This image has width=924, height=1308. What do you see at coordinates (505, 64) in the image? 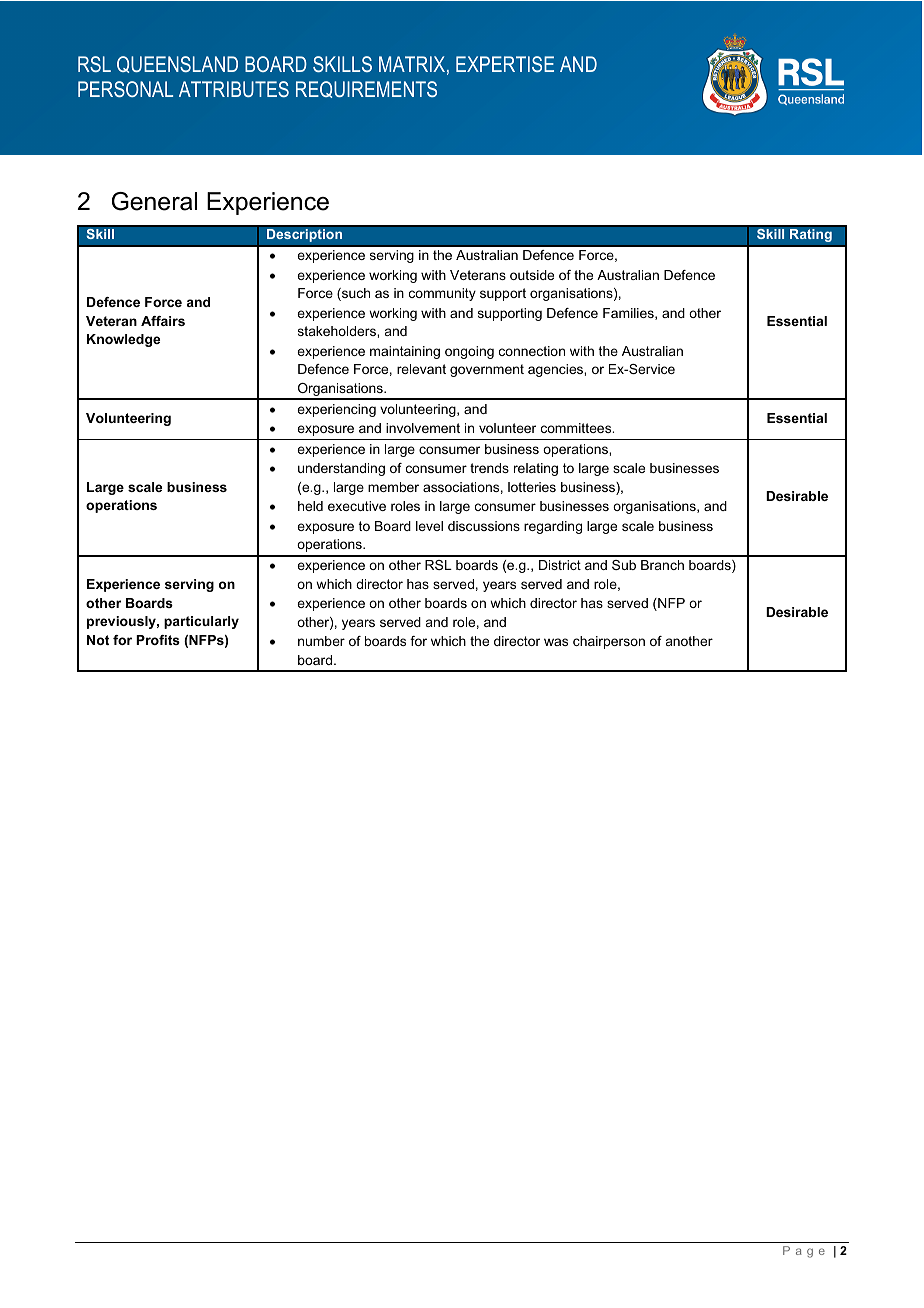
I see `EXPERTISE` at bounding box center [505, 64].
